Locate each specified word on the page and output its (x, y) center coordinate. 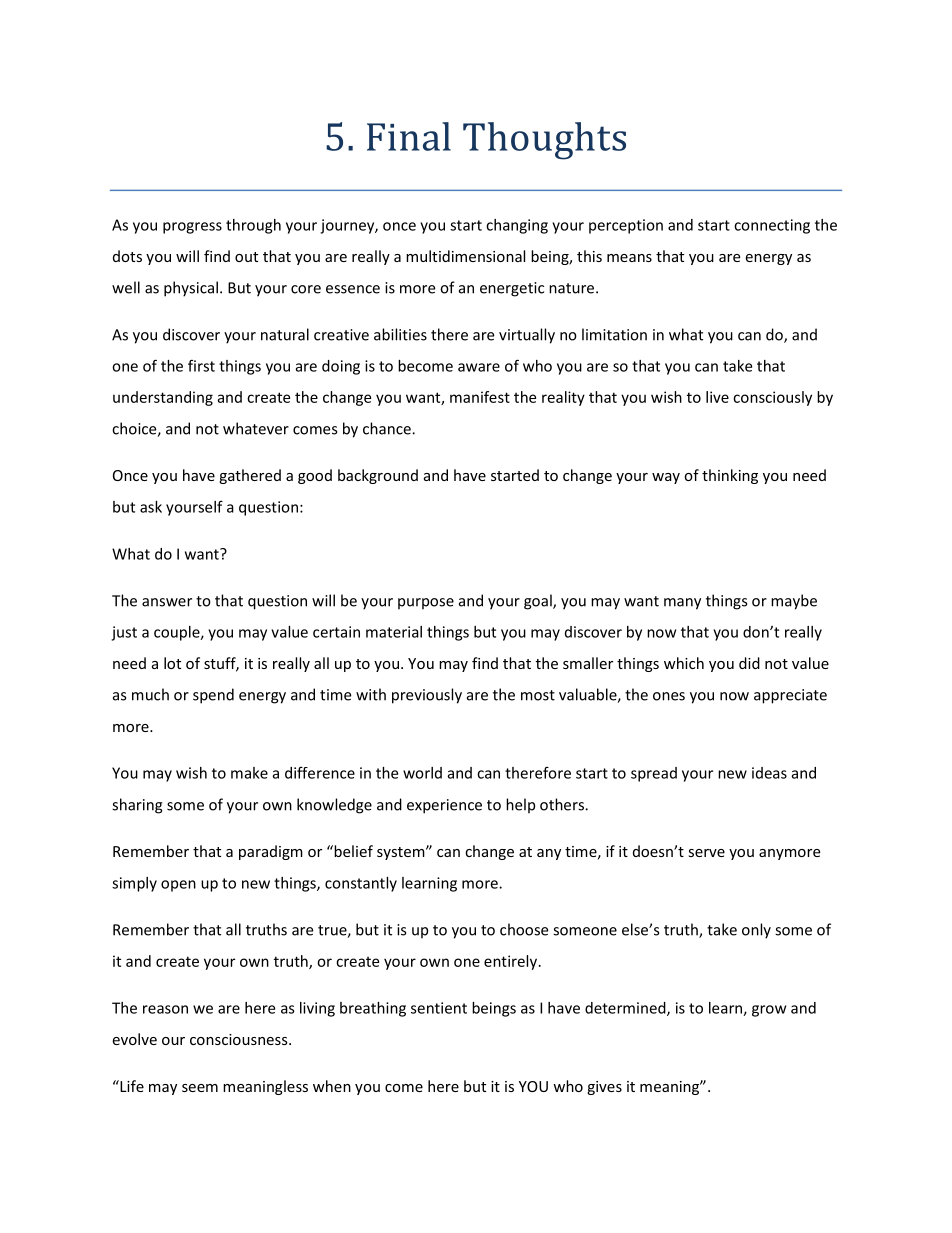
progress (192, 228)
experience (444, 806)
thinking (730, 476)
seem (200, 1088)
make (249, 773)
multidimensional (465, 256)
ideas (769, 773)
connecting (772, 226)
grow (769, 1011)
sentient (439, 1008)
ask (151, 507)
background (378, 476)
